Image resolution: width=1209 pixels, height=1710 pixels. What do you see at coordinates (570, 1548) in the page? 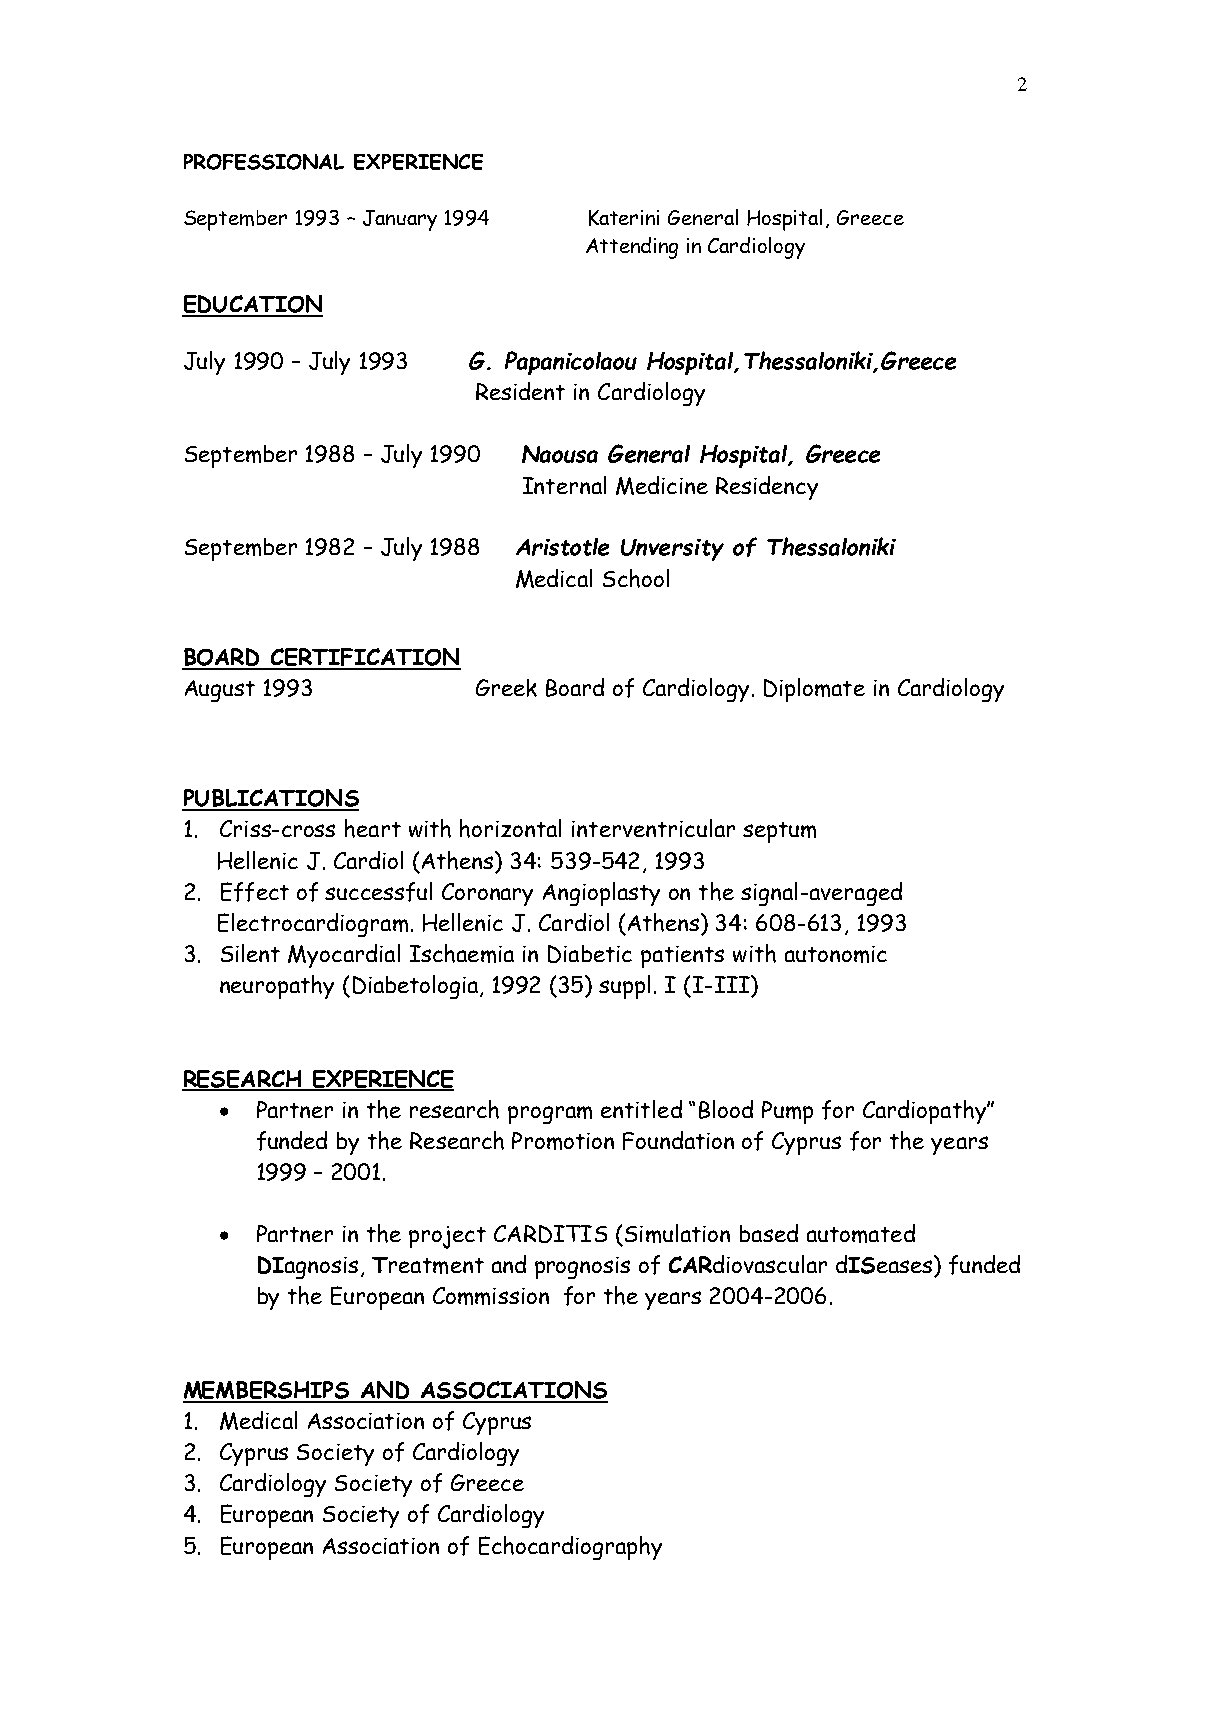
I see `Echocardiography` at bounding box center [570, 1548].
